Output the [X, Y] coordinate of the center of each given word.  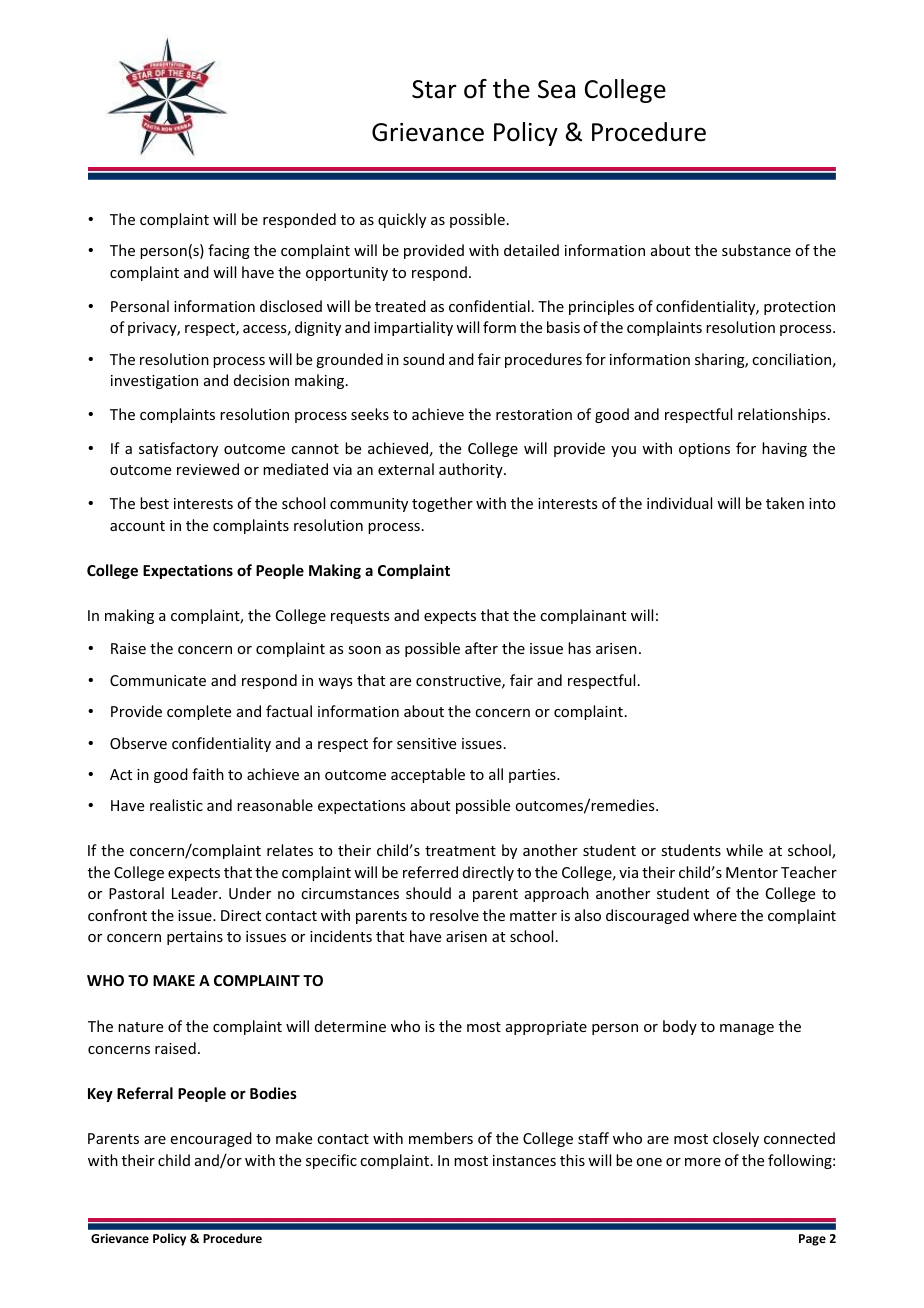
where [715, 915]
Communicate [158, 680]
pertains [195, 938]
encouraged [211, 1139]
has [579, 648]
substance [756, 250]
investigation [154, 382]
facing [229, 251]
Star [434, 89]
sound [423, 359]
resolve [454, 915]
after [481, 648]
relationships [782, 415]
